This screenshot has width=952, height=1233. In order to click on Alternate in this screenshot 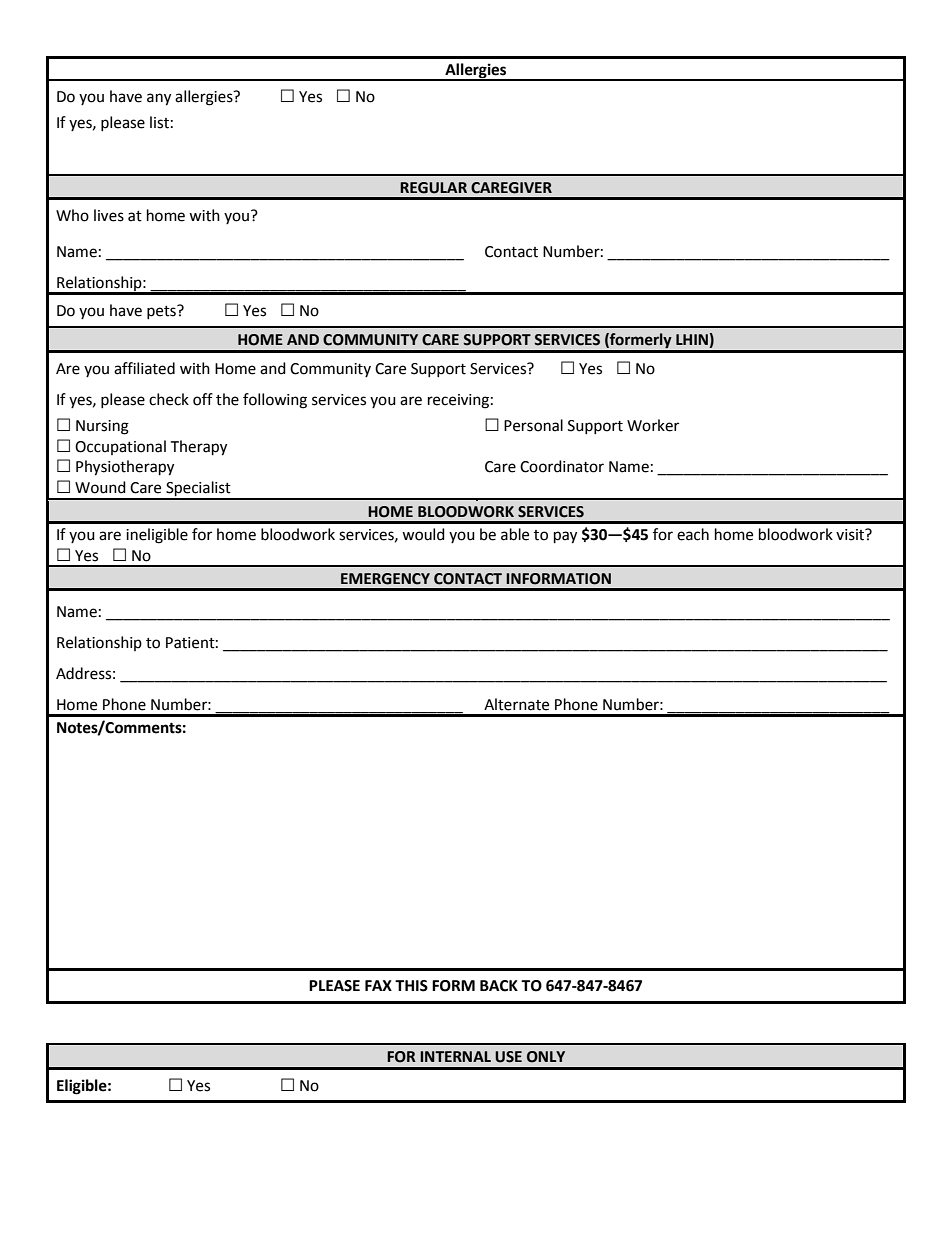, I will do `click(516, 704)`.
